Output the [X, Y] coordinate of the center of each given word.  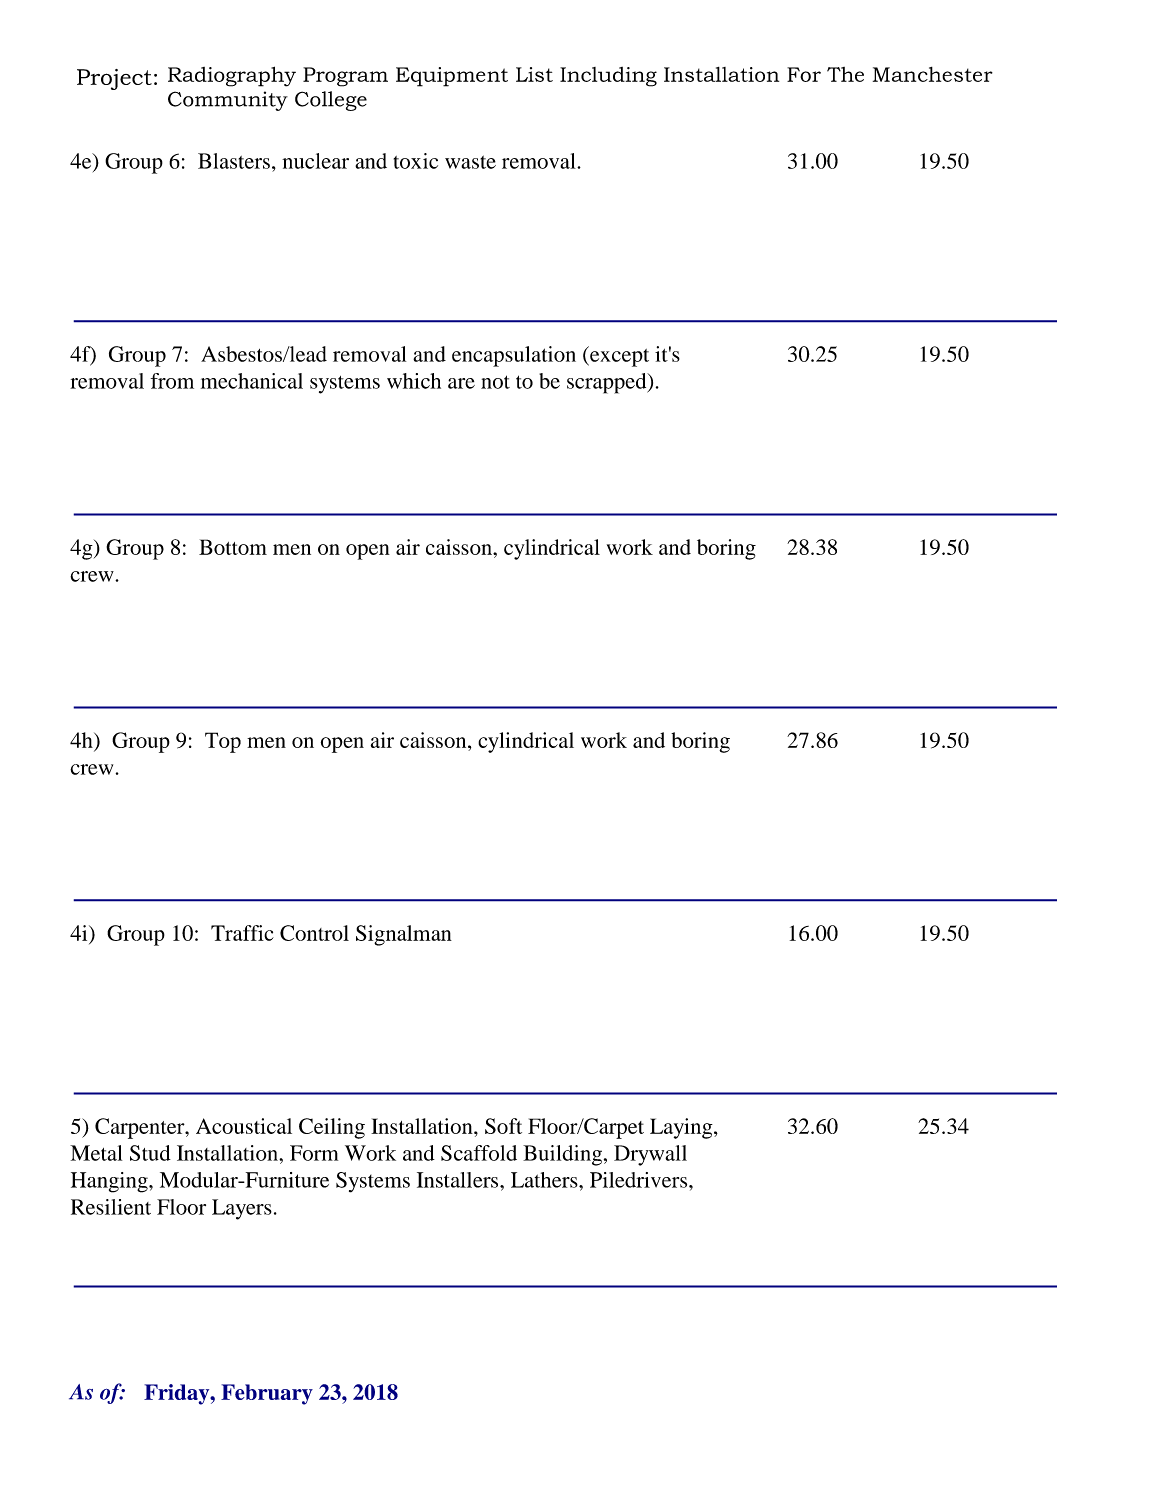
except [618, 356]
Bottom [233, 547]
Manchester [933, 74]
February [267, 1394]
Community [228, 101]
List [534, 74]
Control [314, 933]
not [495, 382]
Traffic [242, 933]
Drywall [650, 1155]
